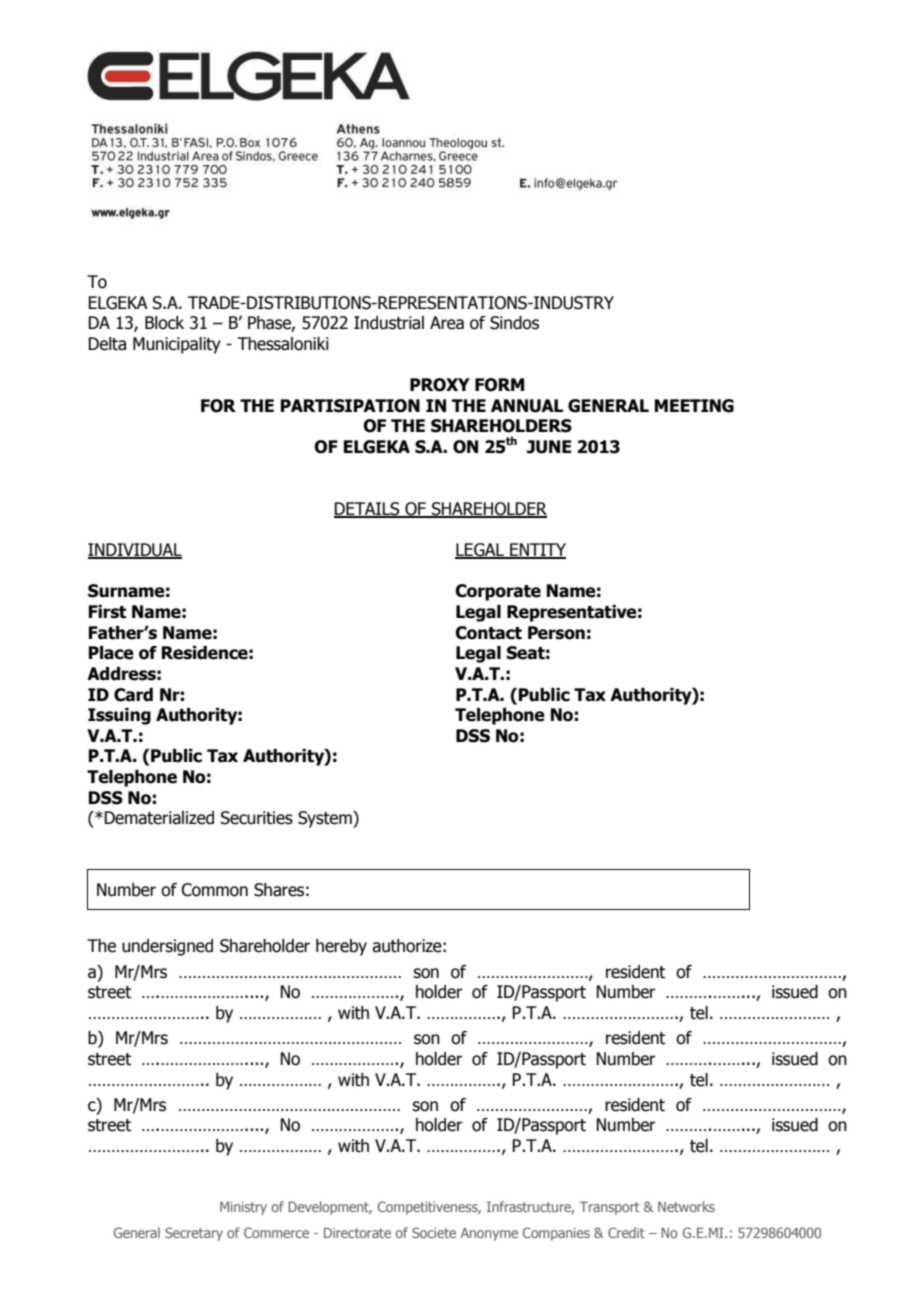  I want to click on Industrial, so click(389, 323).
